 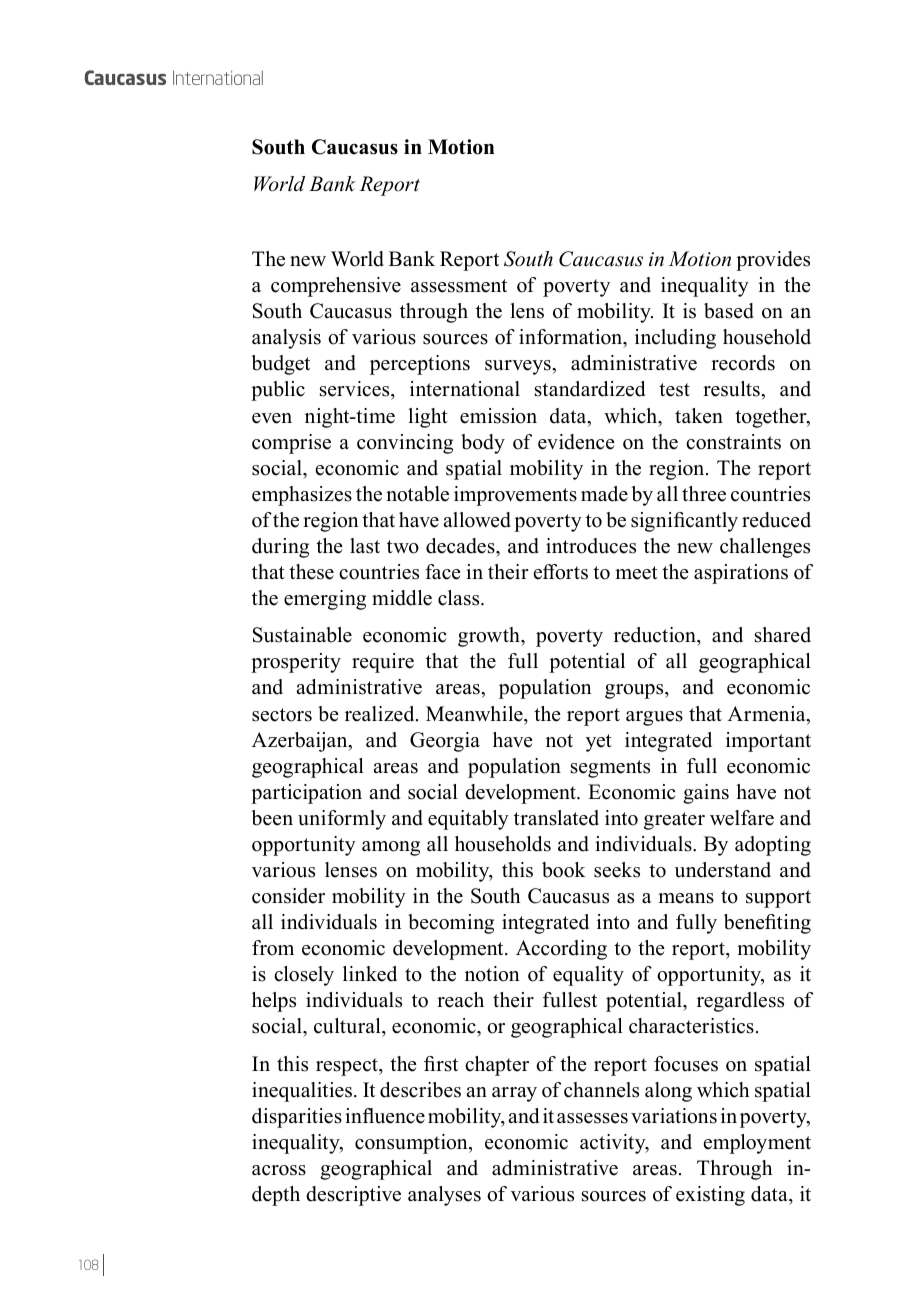 I want to click on efforts, so click(x=561, y=572).
